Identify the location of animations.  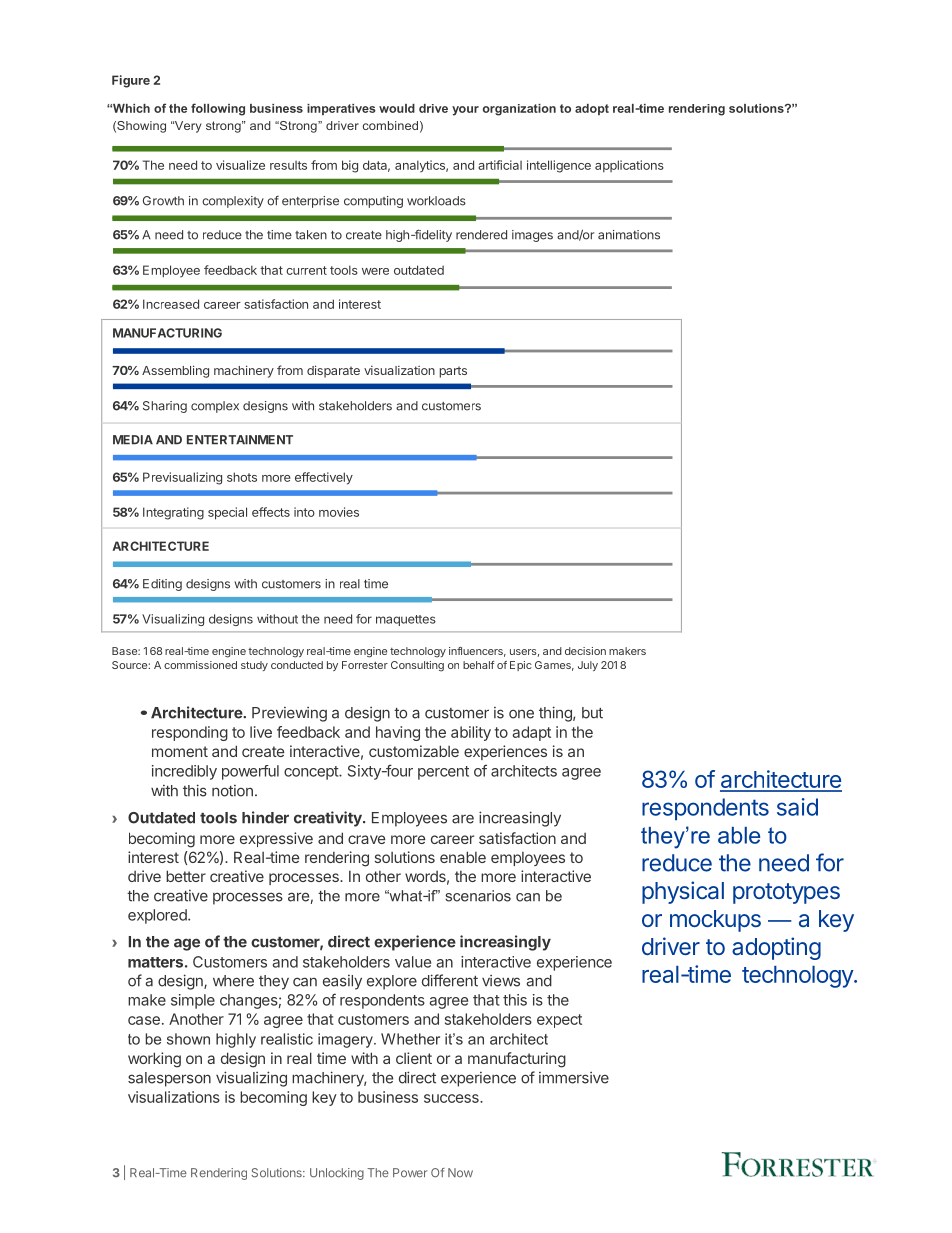
(629, 235).
